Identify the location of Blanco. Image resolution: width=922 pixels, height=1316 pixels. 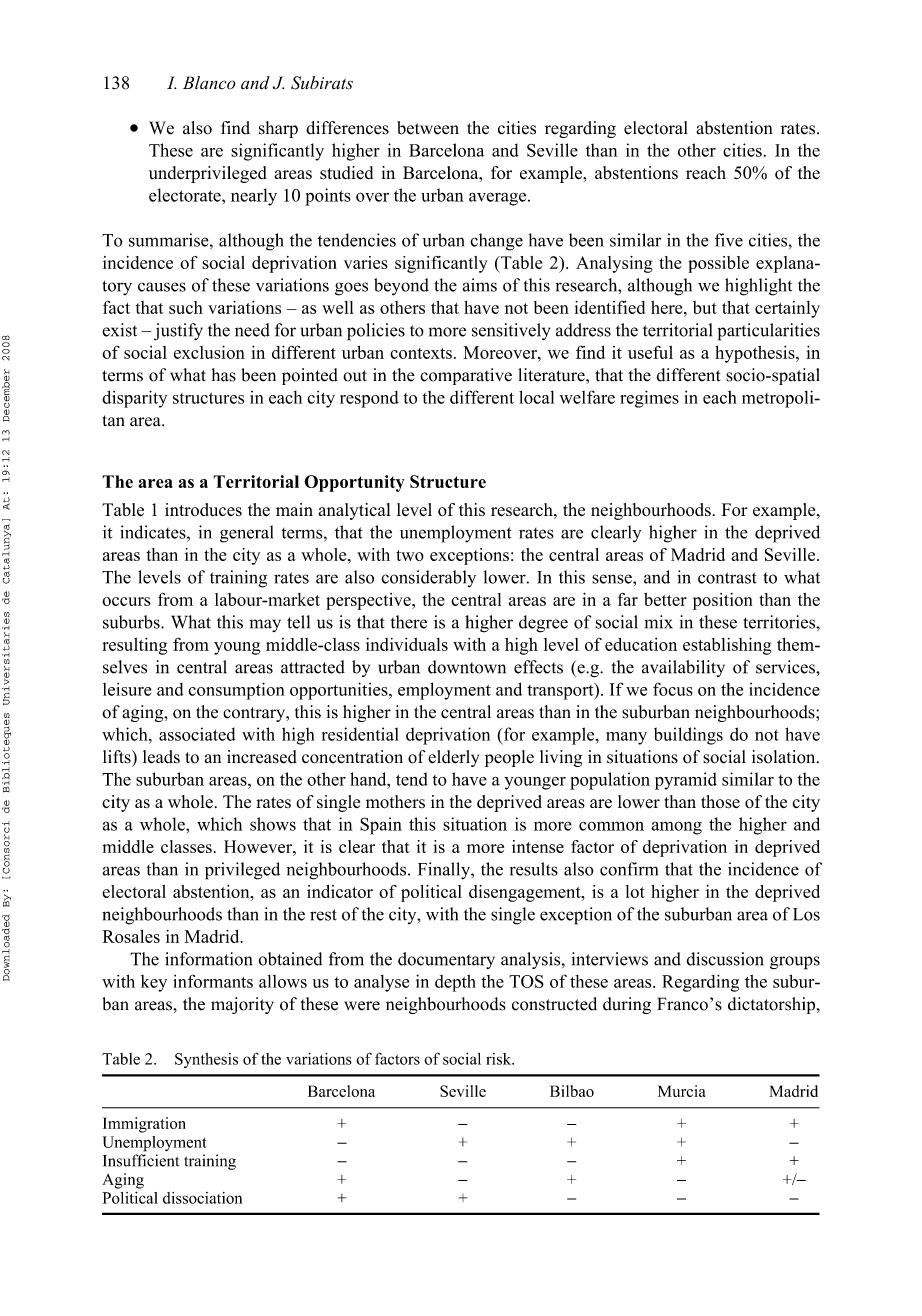
(209, 83).
